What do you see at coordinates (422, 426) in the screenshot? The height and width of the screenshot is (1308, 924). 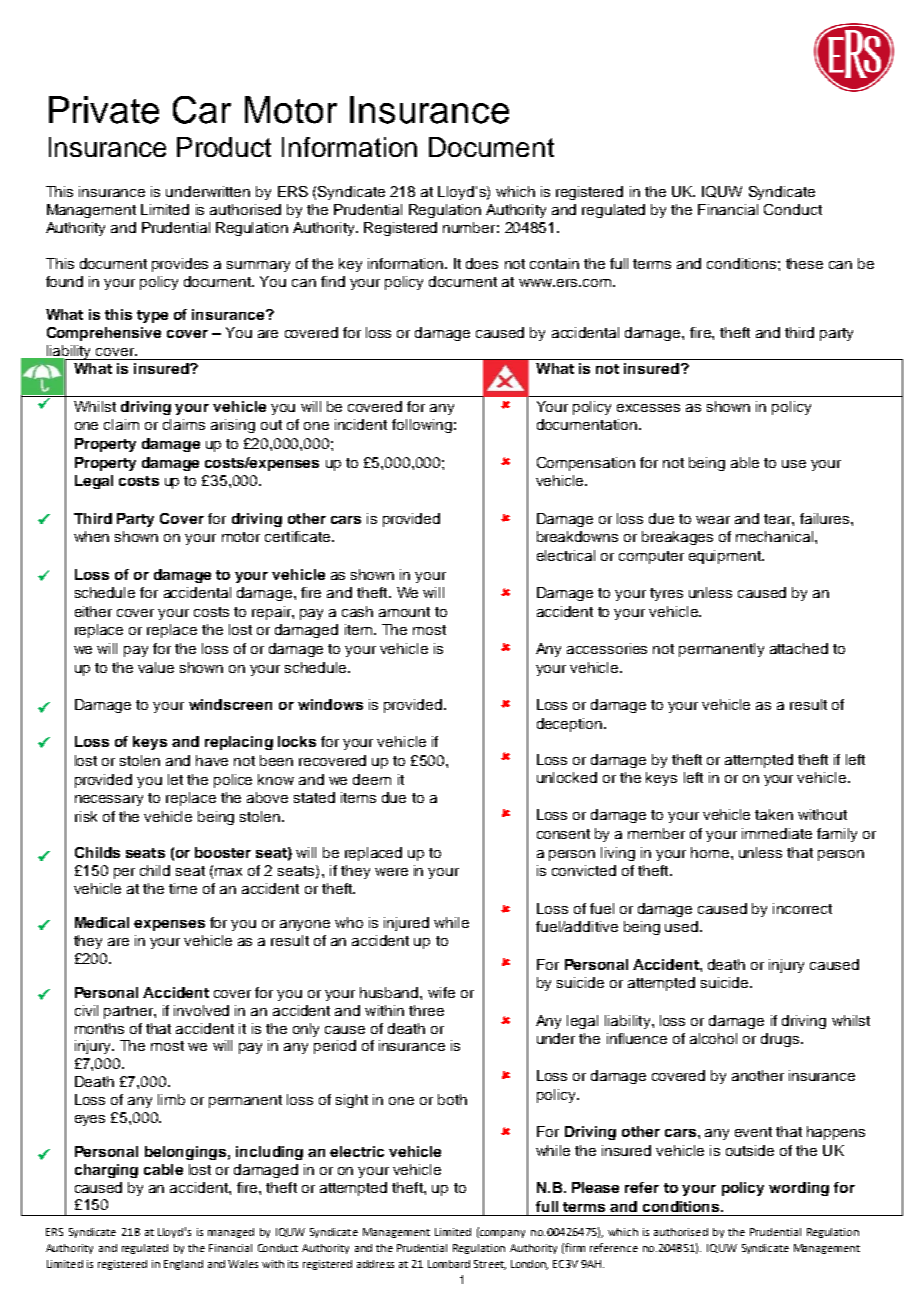 I see `following` at bounding box center [422, 426].
